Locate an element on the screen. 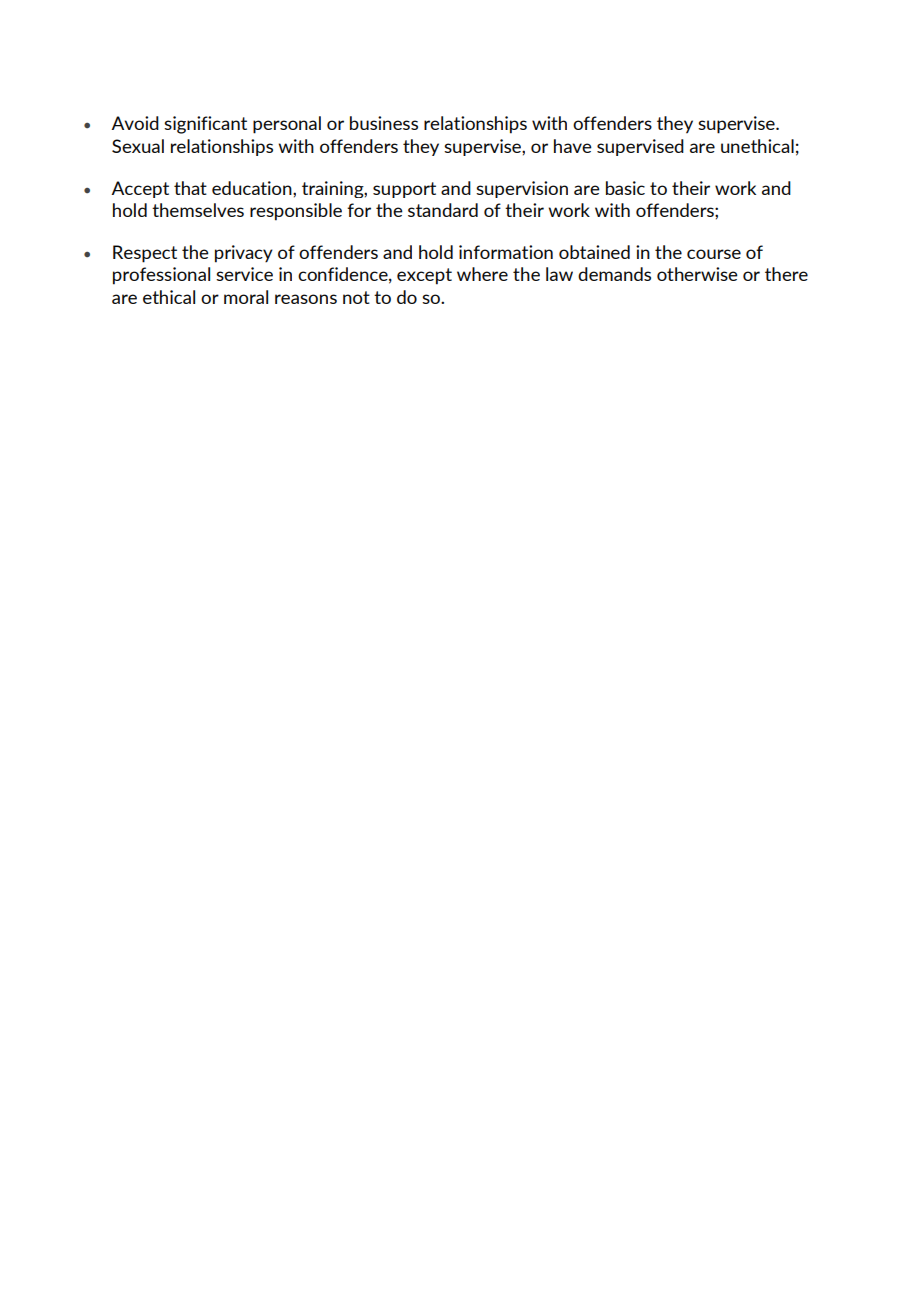 This screenshot has height=1308, width=924. otherwise is located at coordinates (697, 274).
